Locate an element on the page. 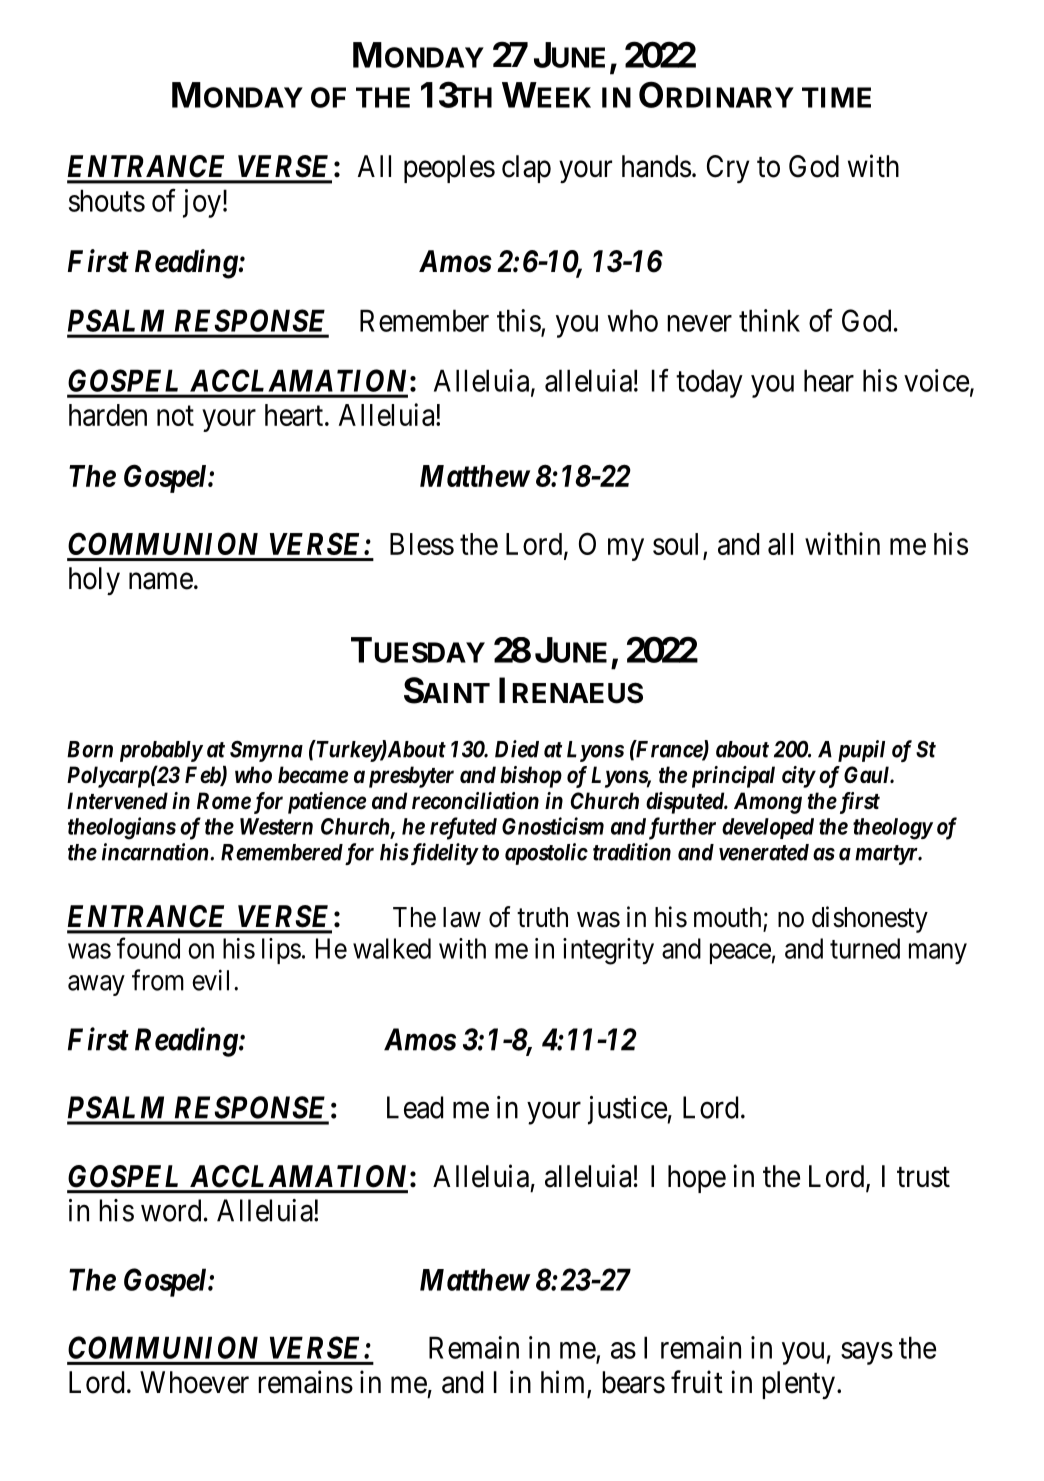  voice is located at coordinates (936, 380).
